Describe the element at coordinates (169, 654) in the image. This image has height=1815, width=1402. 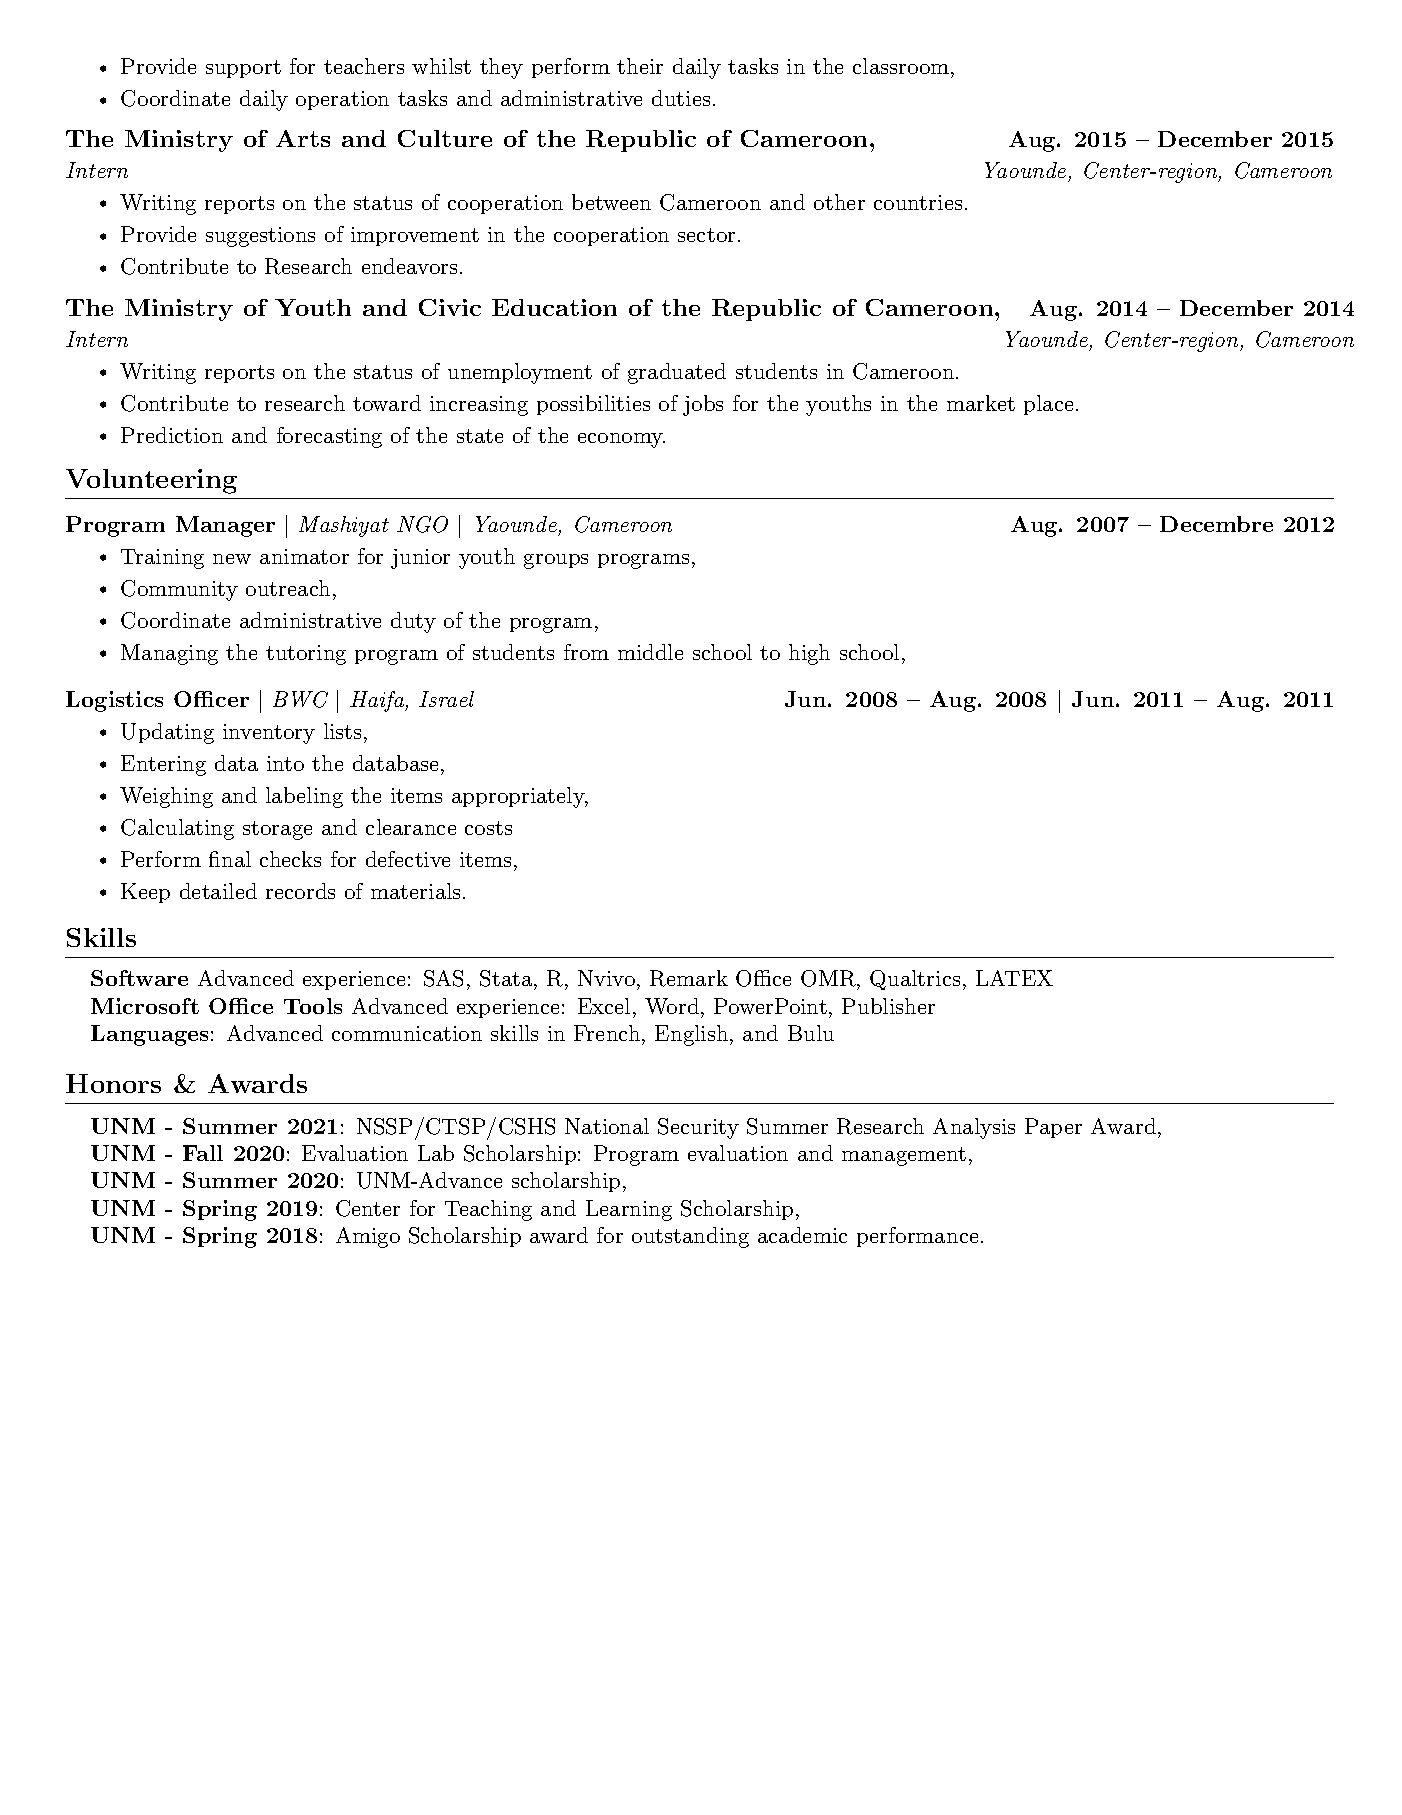
I see `Managing` at that location.
